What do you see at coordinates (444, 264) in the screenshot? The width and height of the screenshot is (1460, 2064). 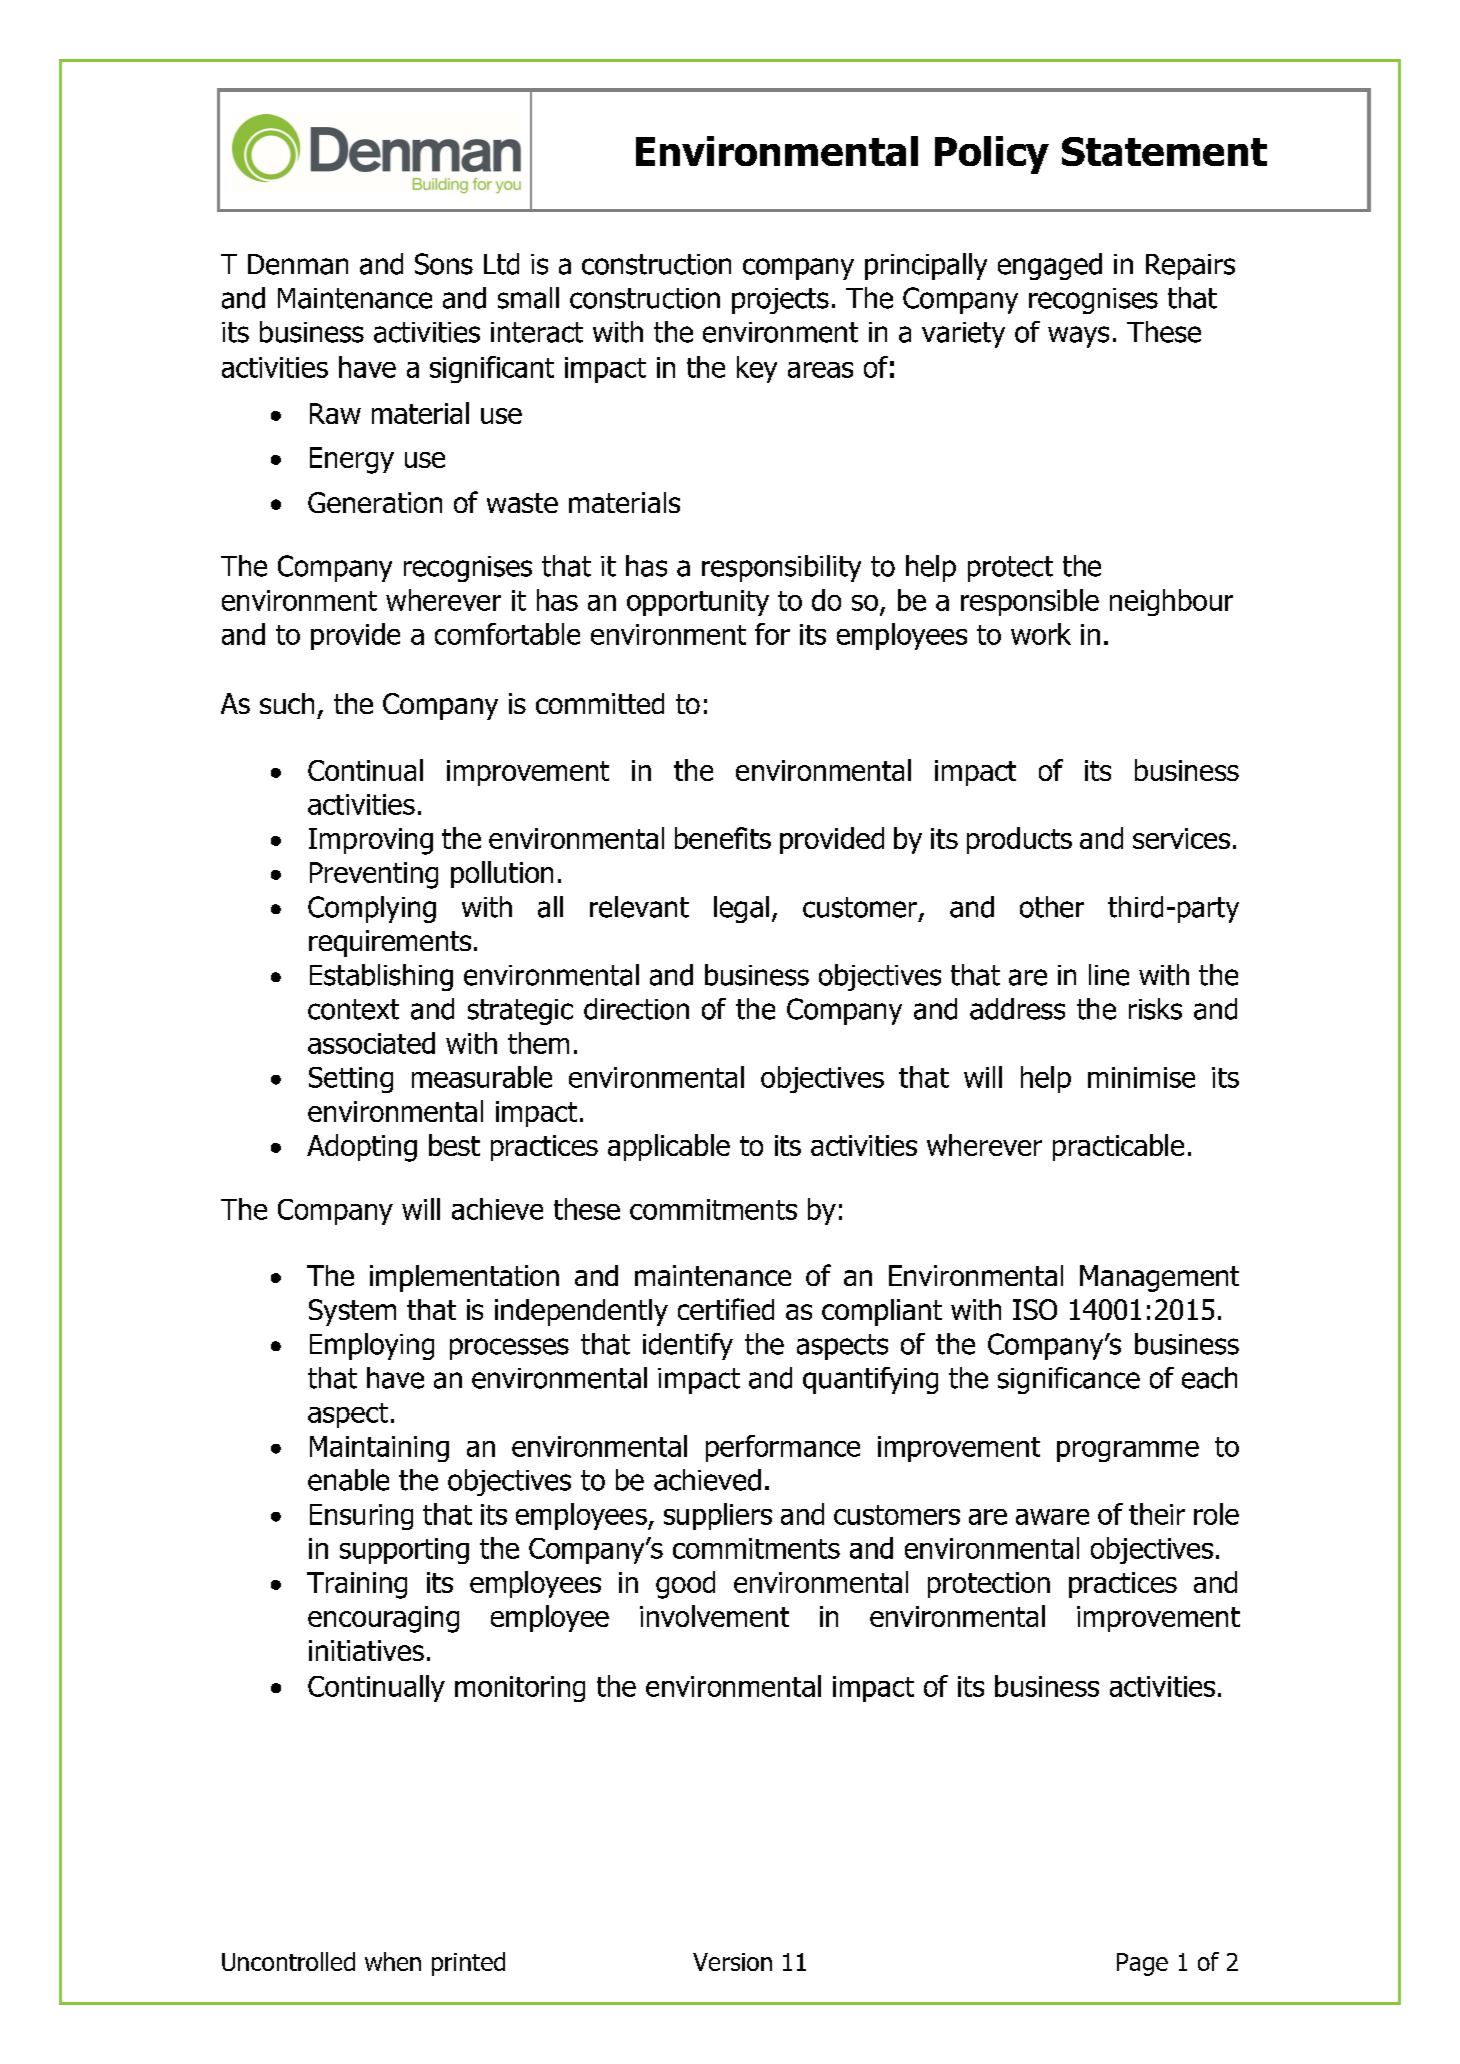 I see `Sons` at bounding box center [444, 264].
